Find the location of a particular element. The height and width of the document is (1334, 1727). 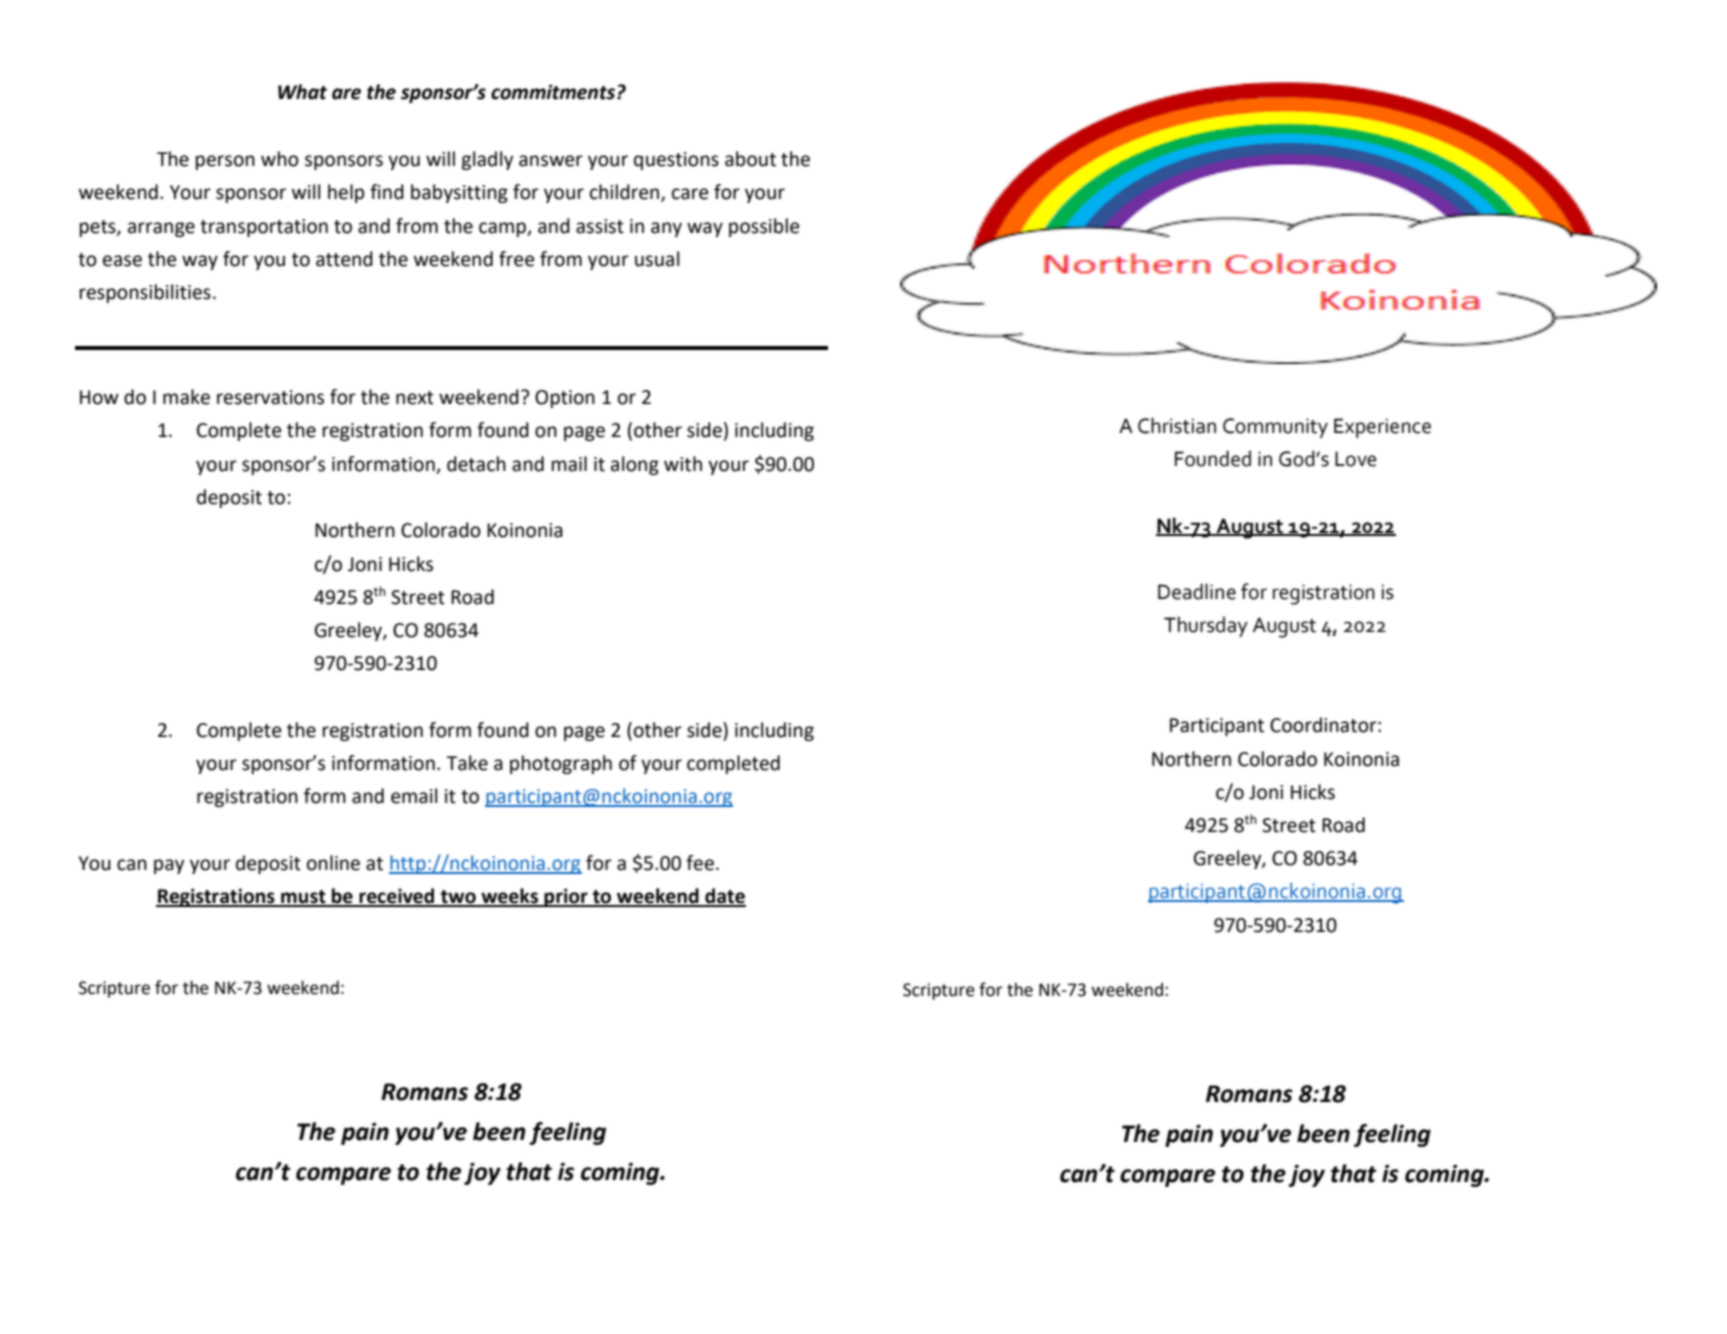

Deadline is located at coordinates (1197, 591).
